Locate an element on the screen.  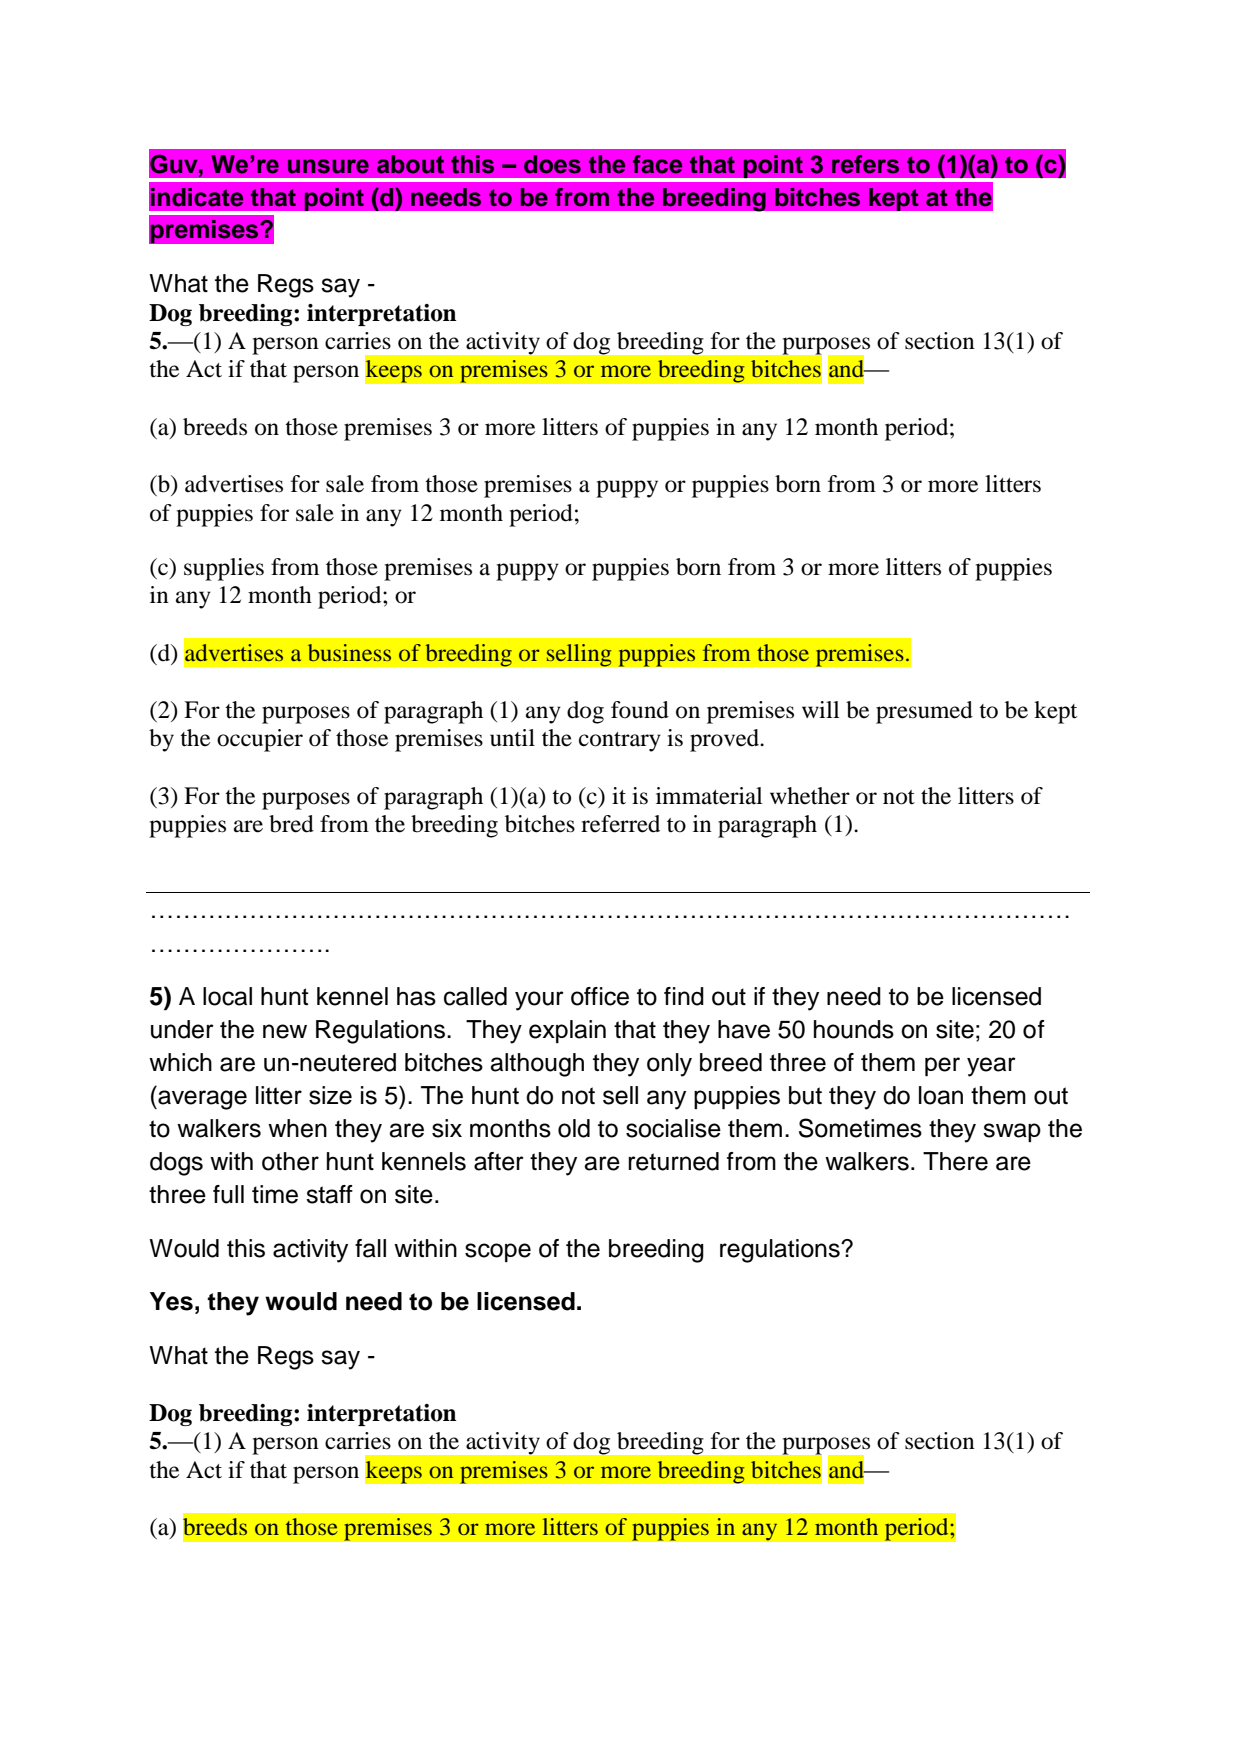
There is located at coordinates (955, 1161).
